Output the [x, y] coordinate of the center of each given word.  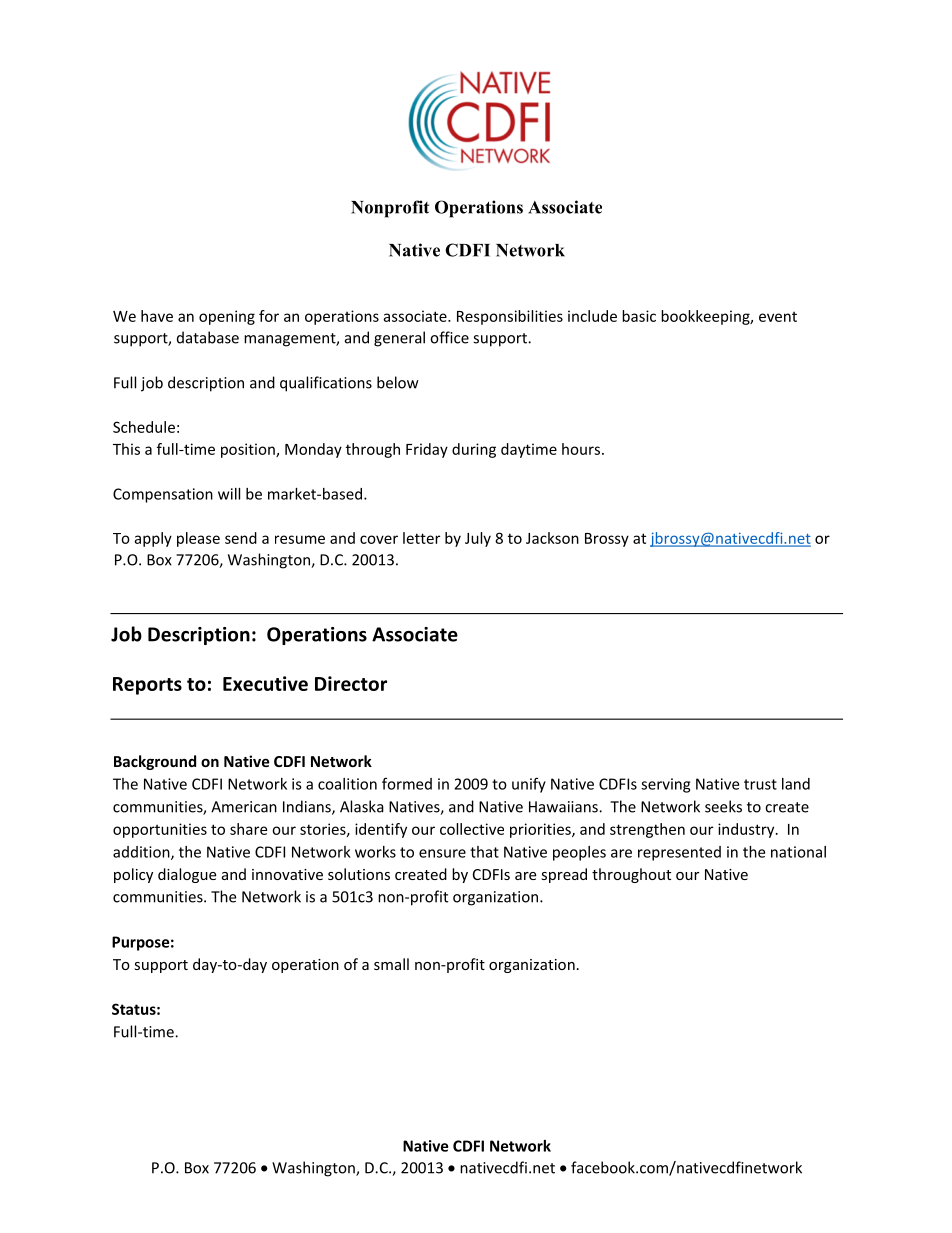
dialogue [187, 875]
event [778, 317]
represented [679, 853]
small [391, 964]
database [208, 337]
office [449, 337]
